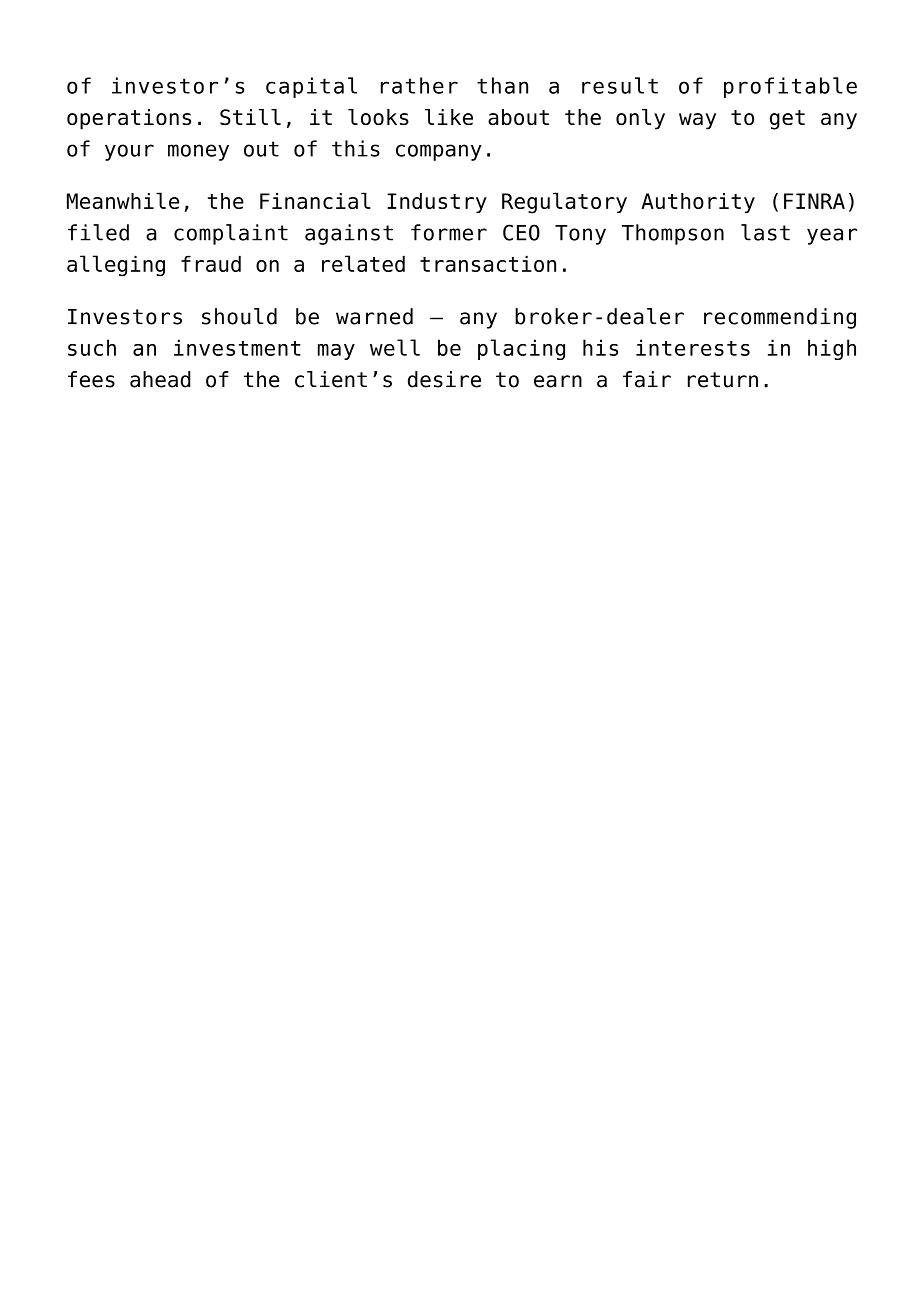 The image size is (924, 1308). I want to click on Meanwhile, so click(123, 200).
